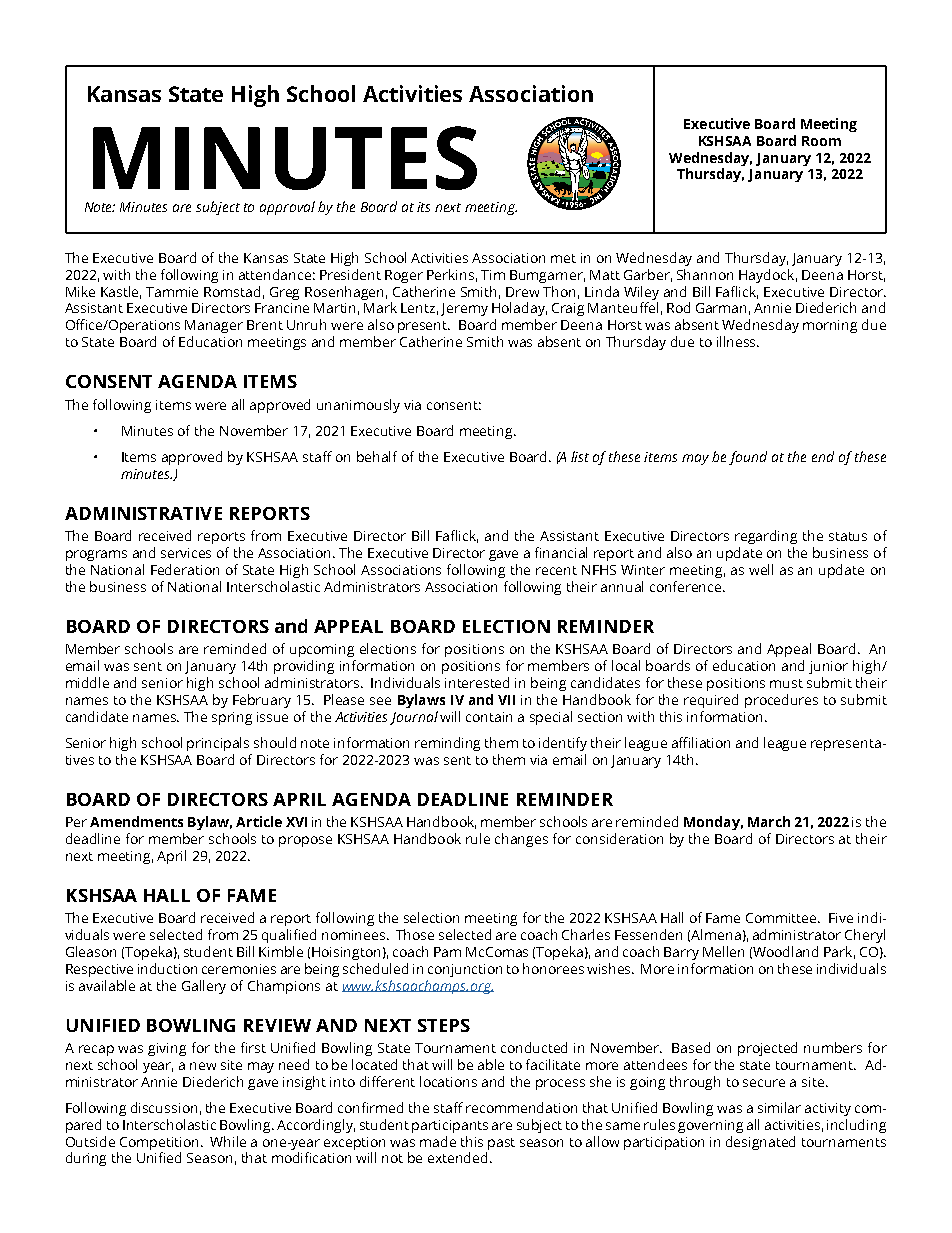  What do you see at coordinates (821, 141) in the image?
I see `Room` at bounding box center [821, 141].
